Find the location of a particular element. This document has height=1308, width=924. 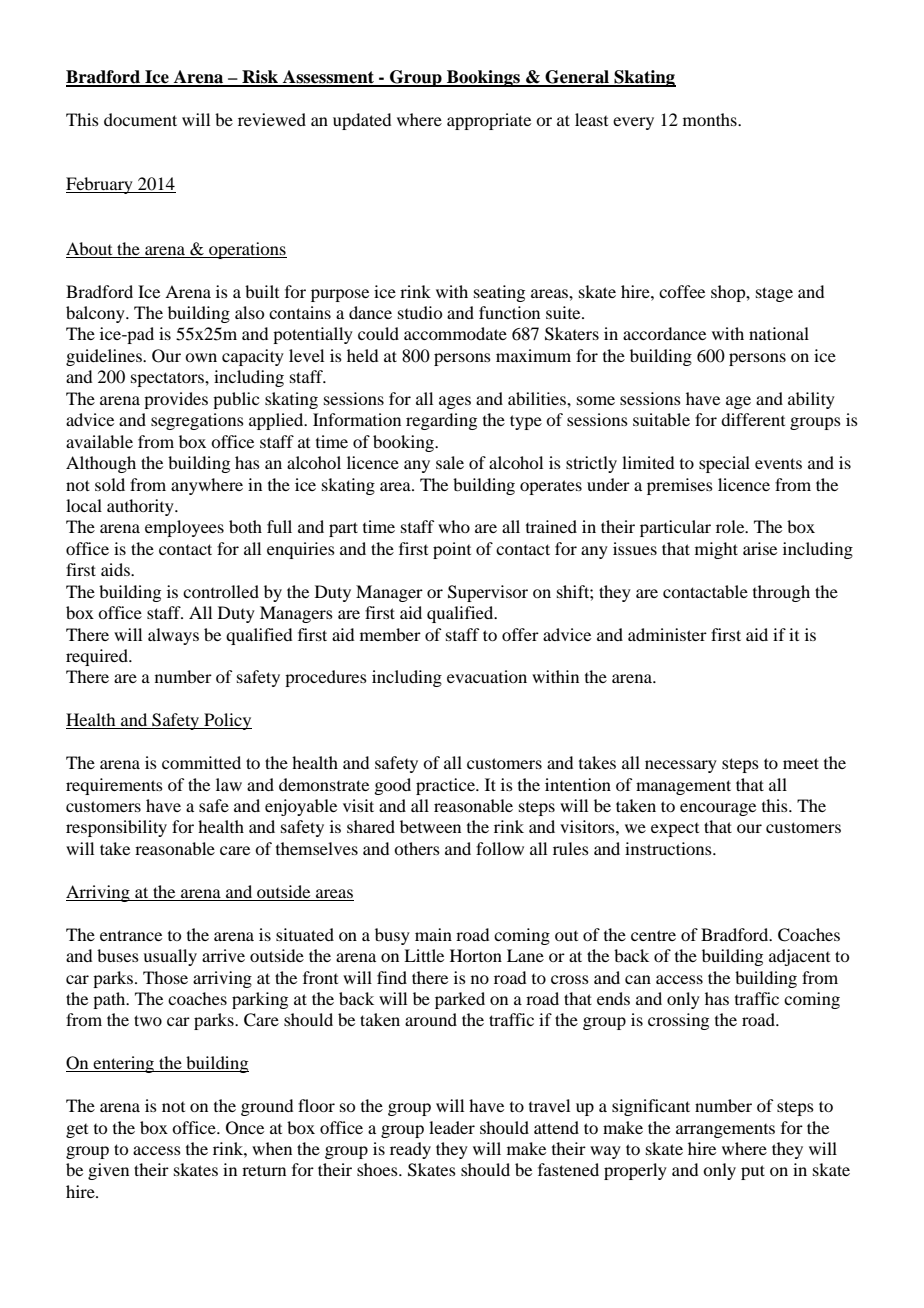

given is located at coordinates (108, 1171).
